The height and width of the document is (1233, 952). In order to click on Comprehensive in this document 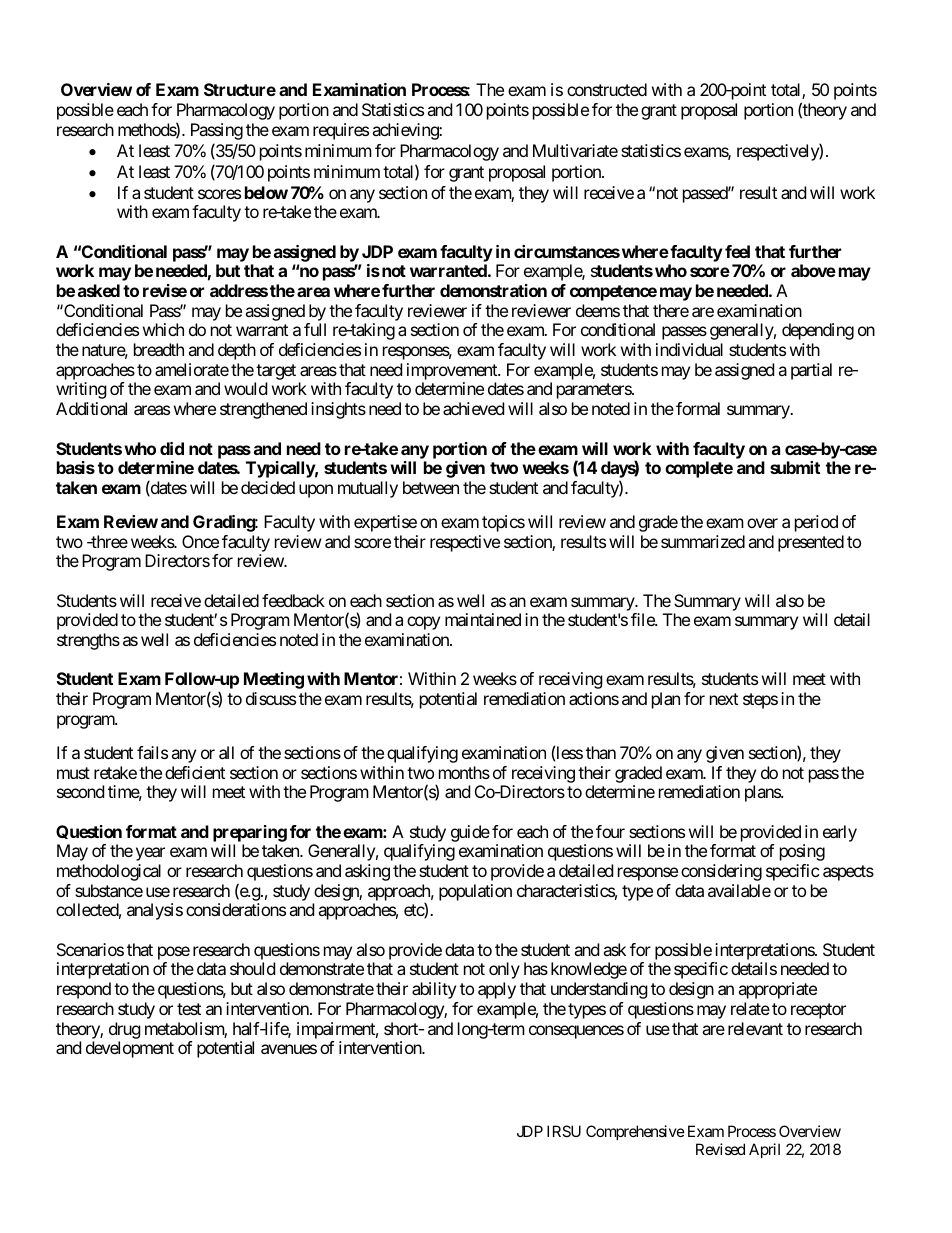, I will do `click(635, 1132)`.
